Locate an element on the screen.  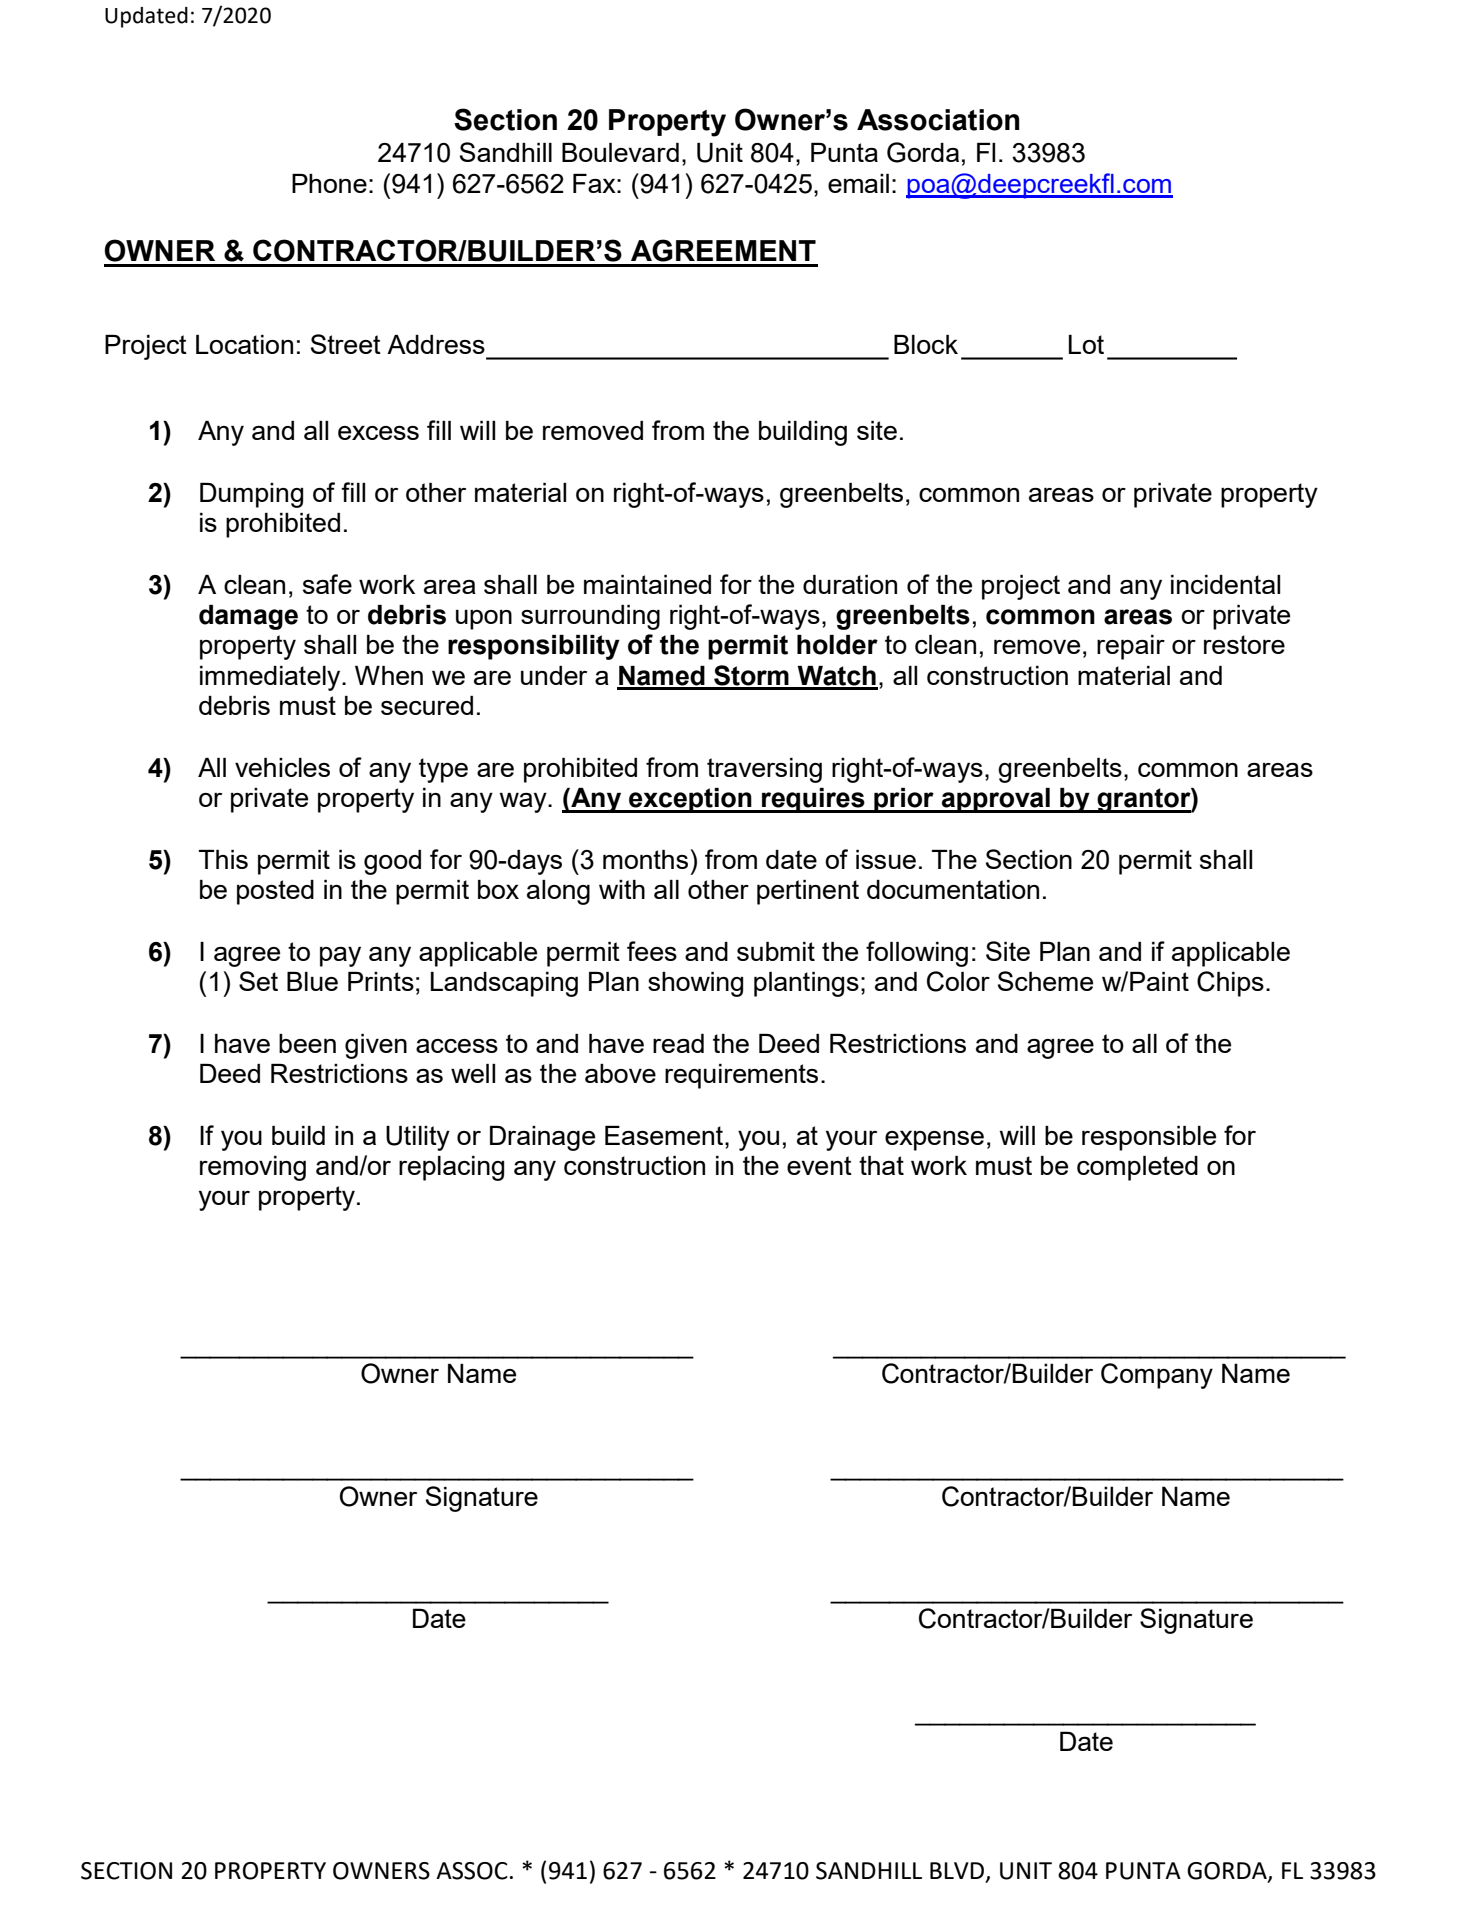
Phone is located at coordinates (329, 183).
